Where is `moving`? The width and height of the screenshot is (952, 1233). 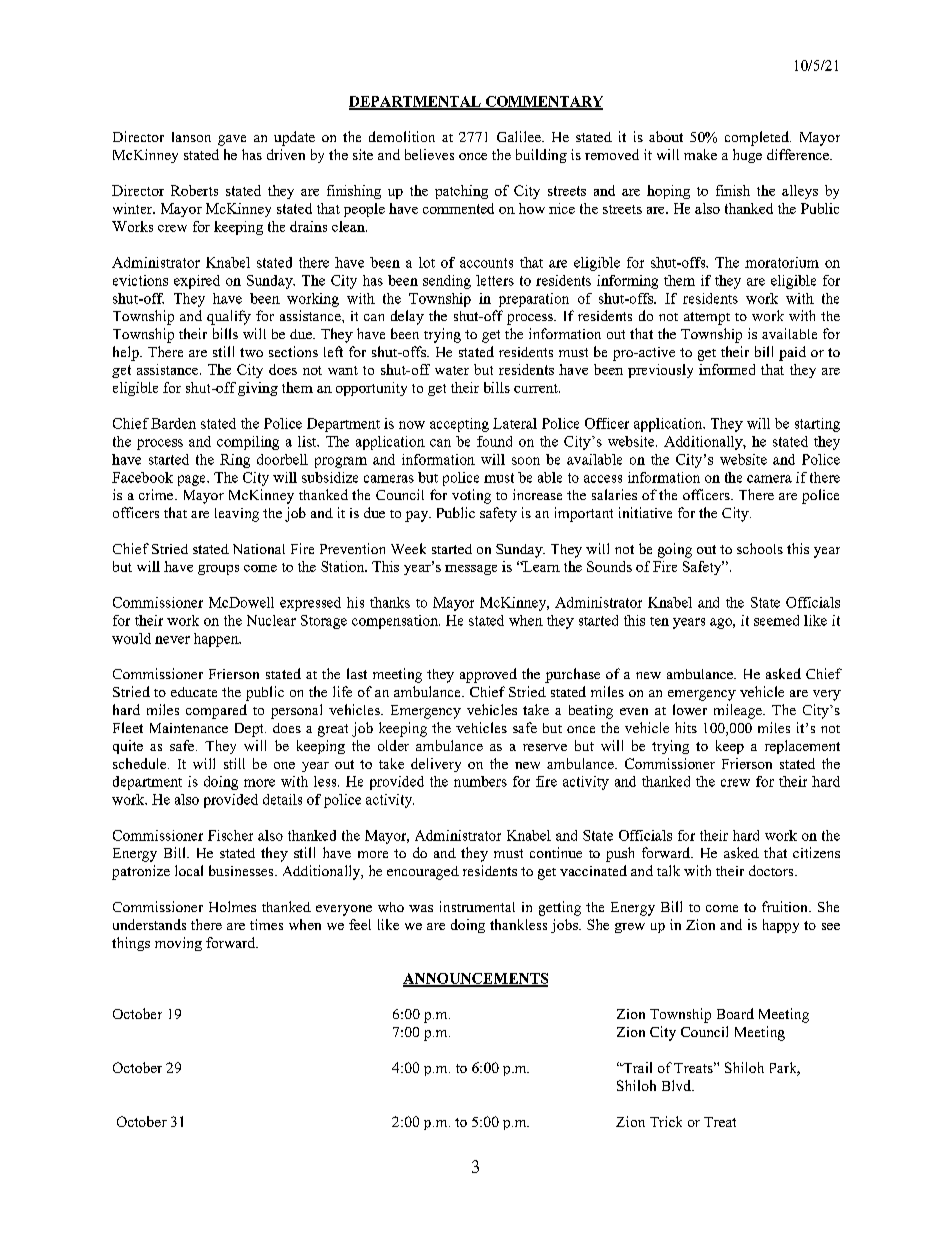
moving is located at coordinates (178, 944).
